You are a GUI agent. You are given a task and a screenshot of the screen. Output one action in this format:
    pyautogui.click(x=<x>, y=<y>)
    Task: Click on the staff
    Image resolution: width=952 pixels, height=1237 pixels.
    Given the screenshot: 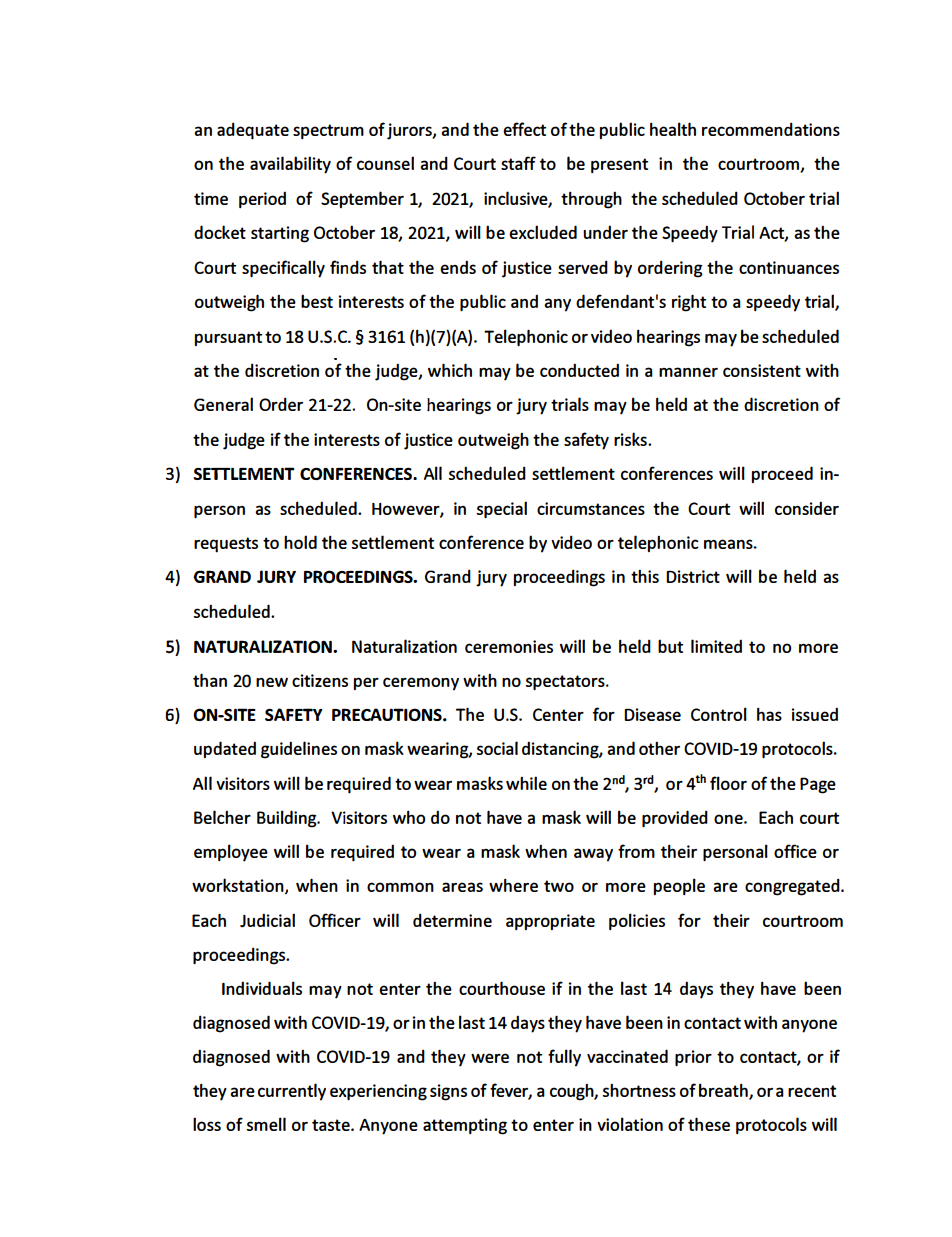 What is the action you would take?
    pyautogui.click(x=518, y=163)
